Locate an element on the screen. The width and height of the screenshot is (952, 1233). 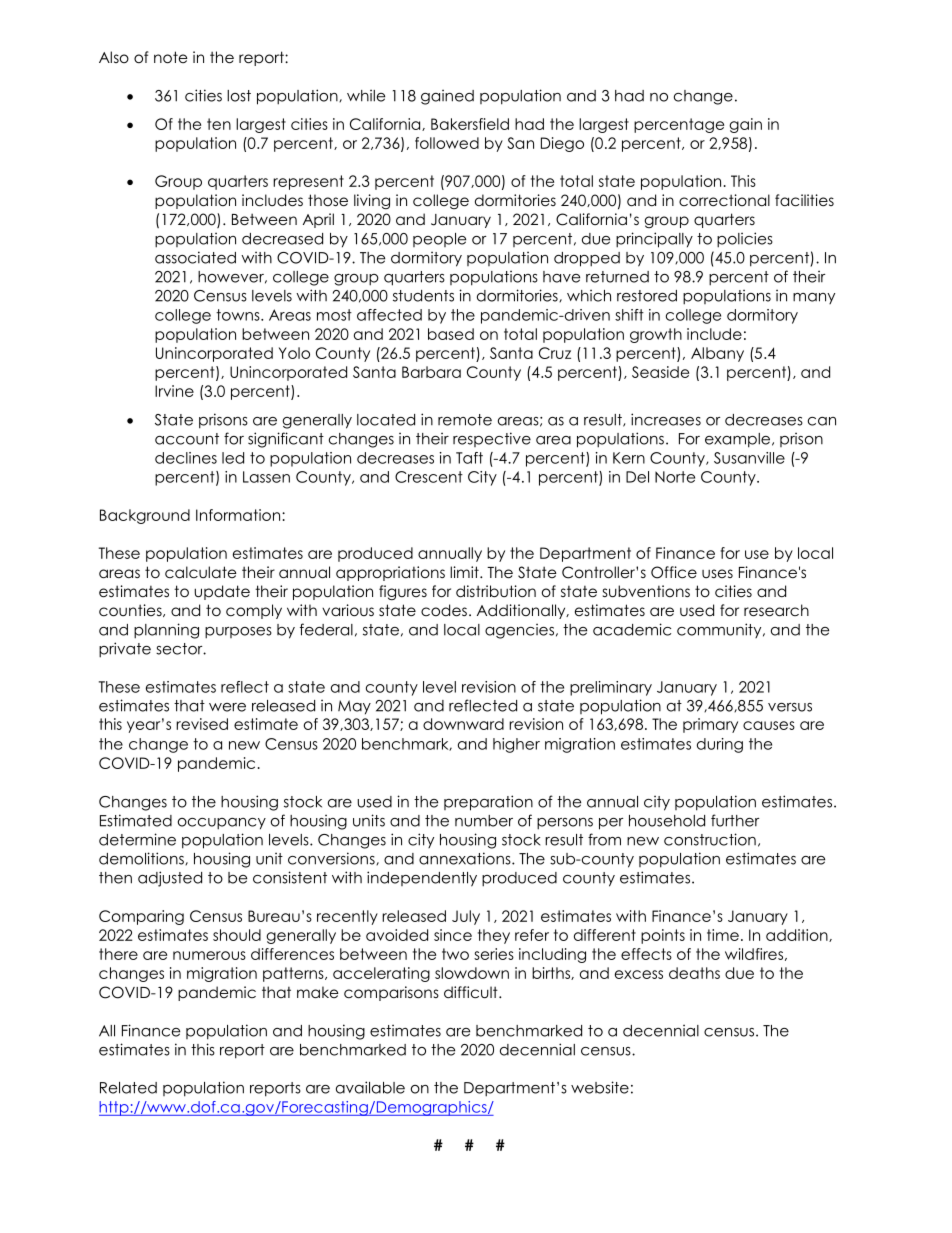
limit is located at coordinates (465, 572).
